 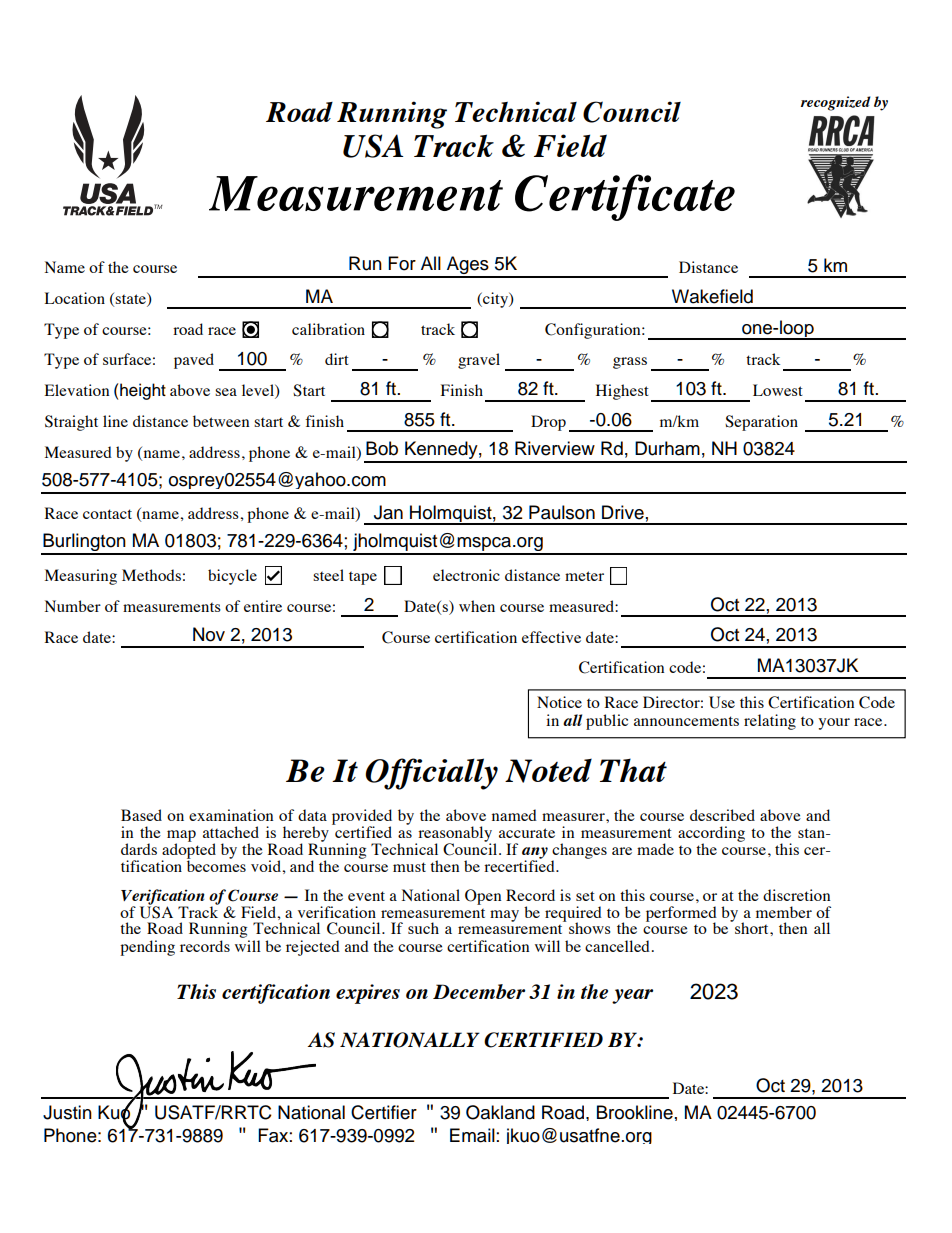 What do you see at coordinates (625, 197) in the screenshot?
I see `Certificate` at bounding box center [625, 197].
